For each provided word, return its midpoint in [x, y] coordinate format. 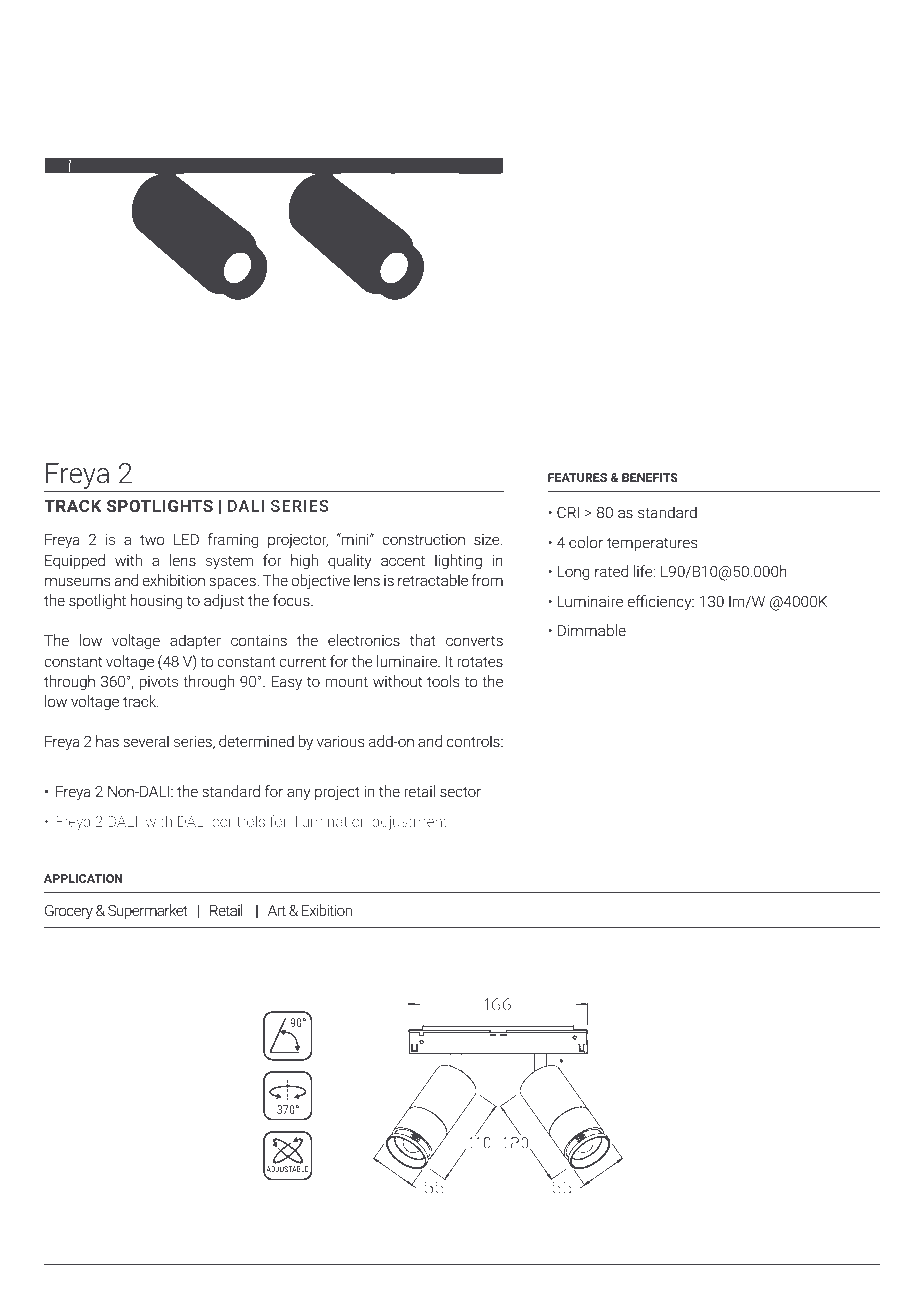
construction [423, 539]
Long [573, 573]
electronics [364, 640]
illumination [330, 821]
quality [349, 562]
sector [460, 792]
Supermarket [148, 911]
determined [256, 741]
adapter [195, 641]
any [298, 794]
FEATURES [577, 477]
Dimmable [592, 630]
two [152, 540]
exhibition [173, 580]
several [146, 741]
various [340, 741]
